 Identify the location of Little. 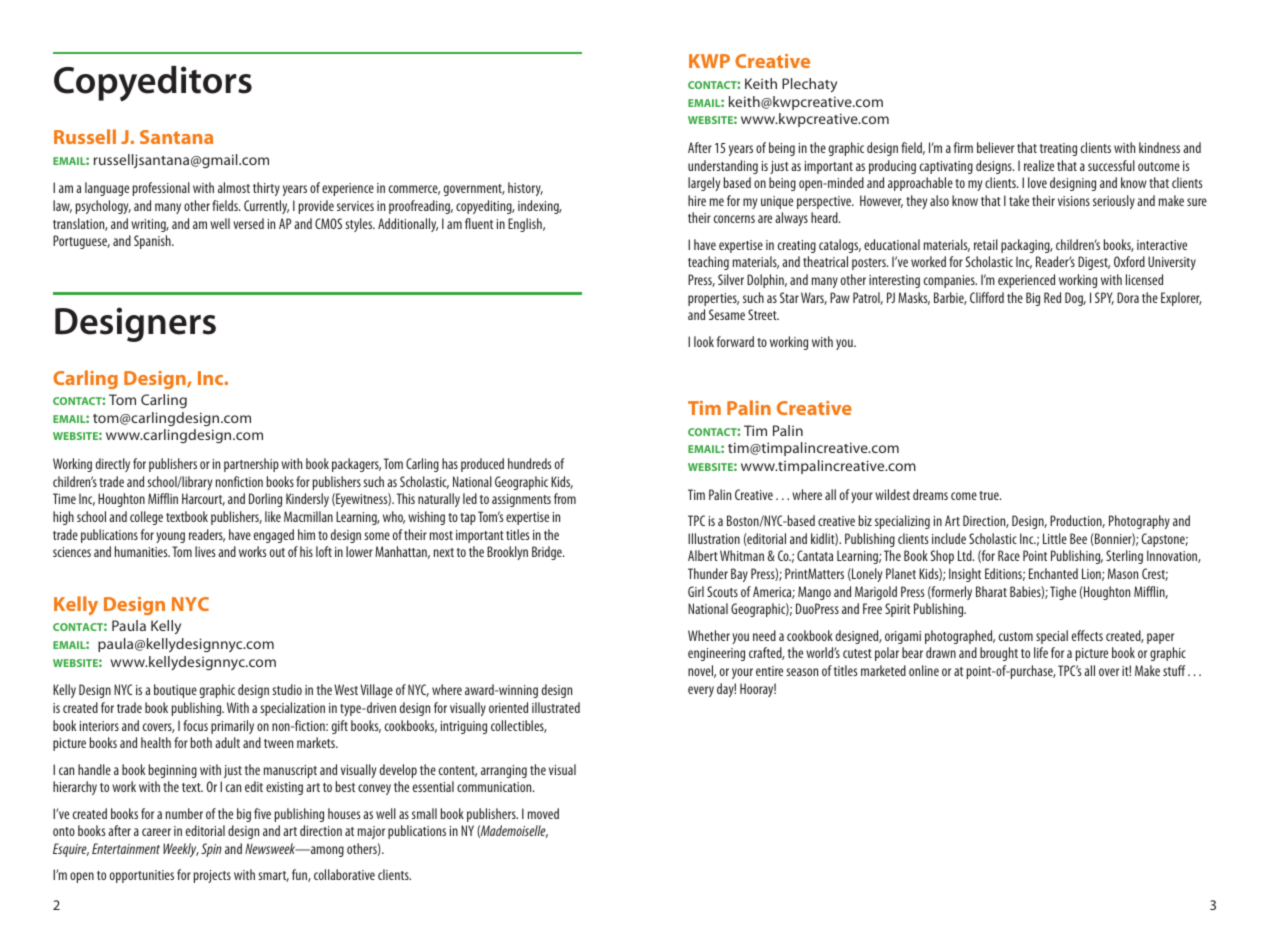
(1055, 538).
